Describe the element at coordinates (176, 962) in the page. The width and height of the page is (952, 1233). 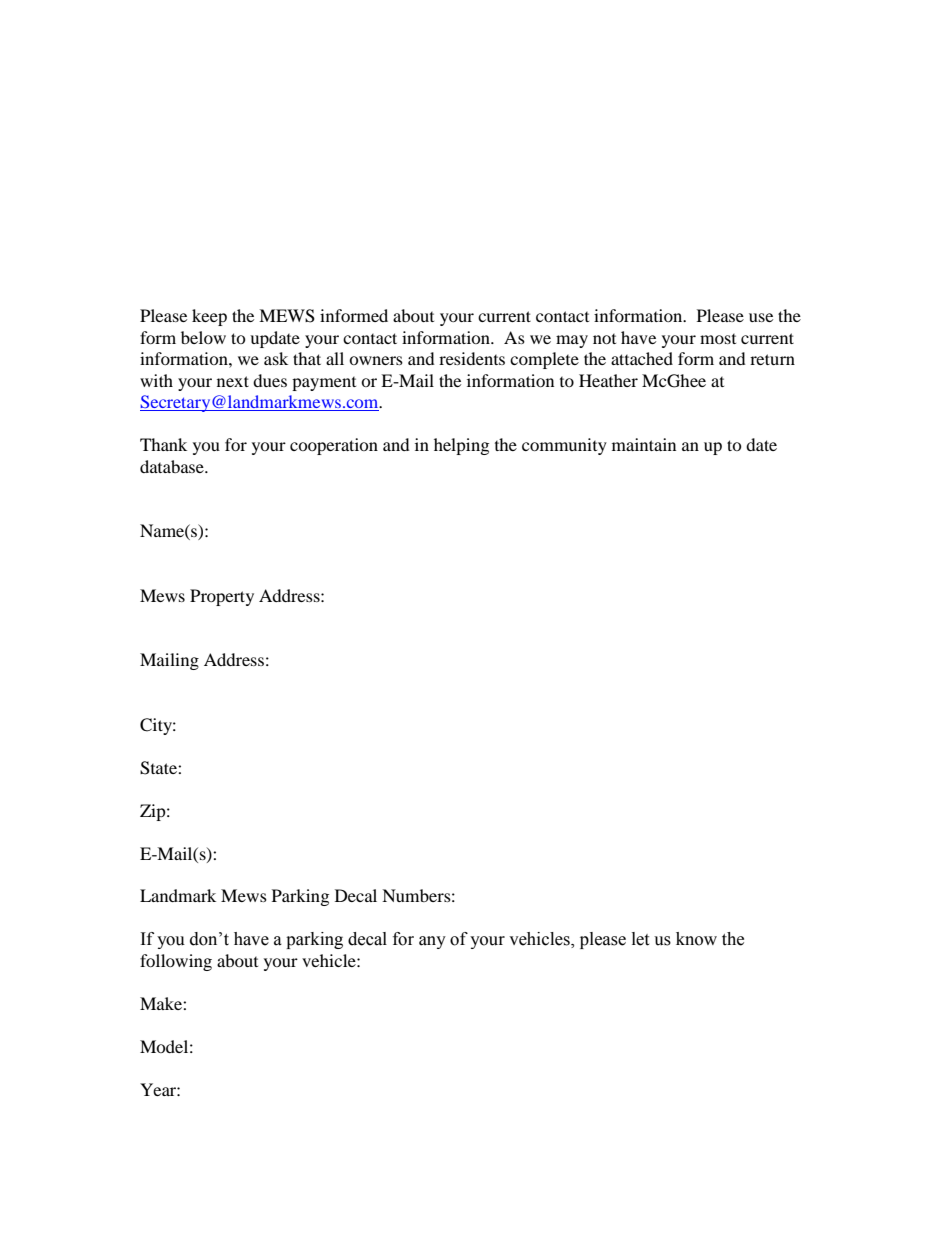
I see `following` at that location.
